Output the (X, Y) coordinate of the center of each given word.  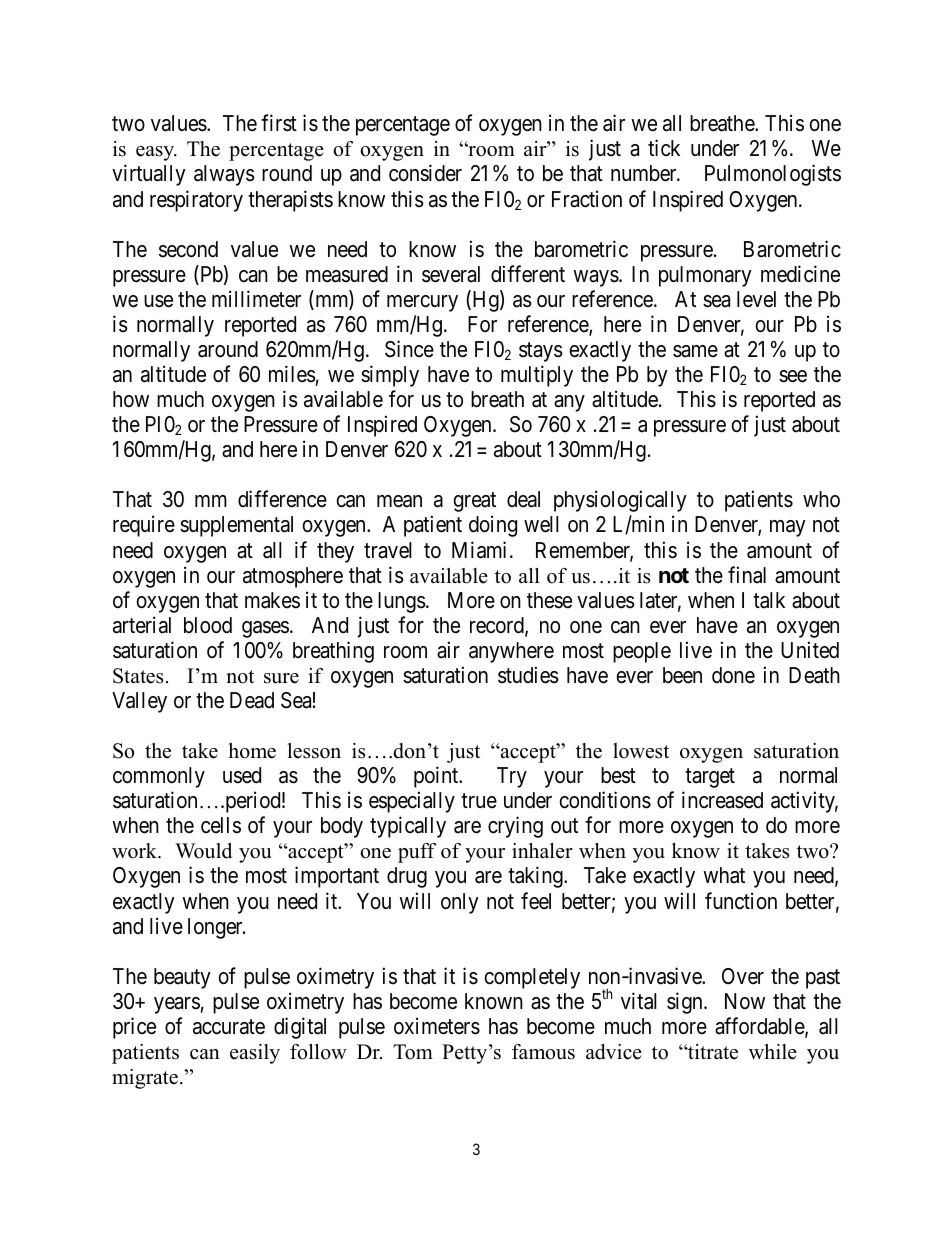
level (756, 299)
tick (664, 148)
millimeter (256, 299)
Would (203, 851)
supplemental (236, 526)
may (788, 528)
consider (425, 173)
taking (536, 877)
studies (528, 675)
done (733, 675)
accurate (229, 1027)
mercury (422, 303)
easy (156, 153)
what (724, 875)
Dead (252, 700)
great (475, 502)
